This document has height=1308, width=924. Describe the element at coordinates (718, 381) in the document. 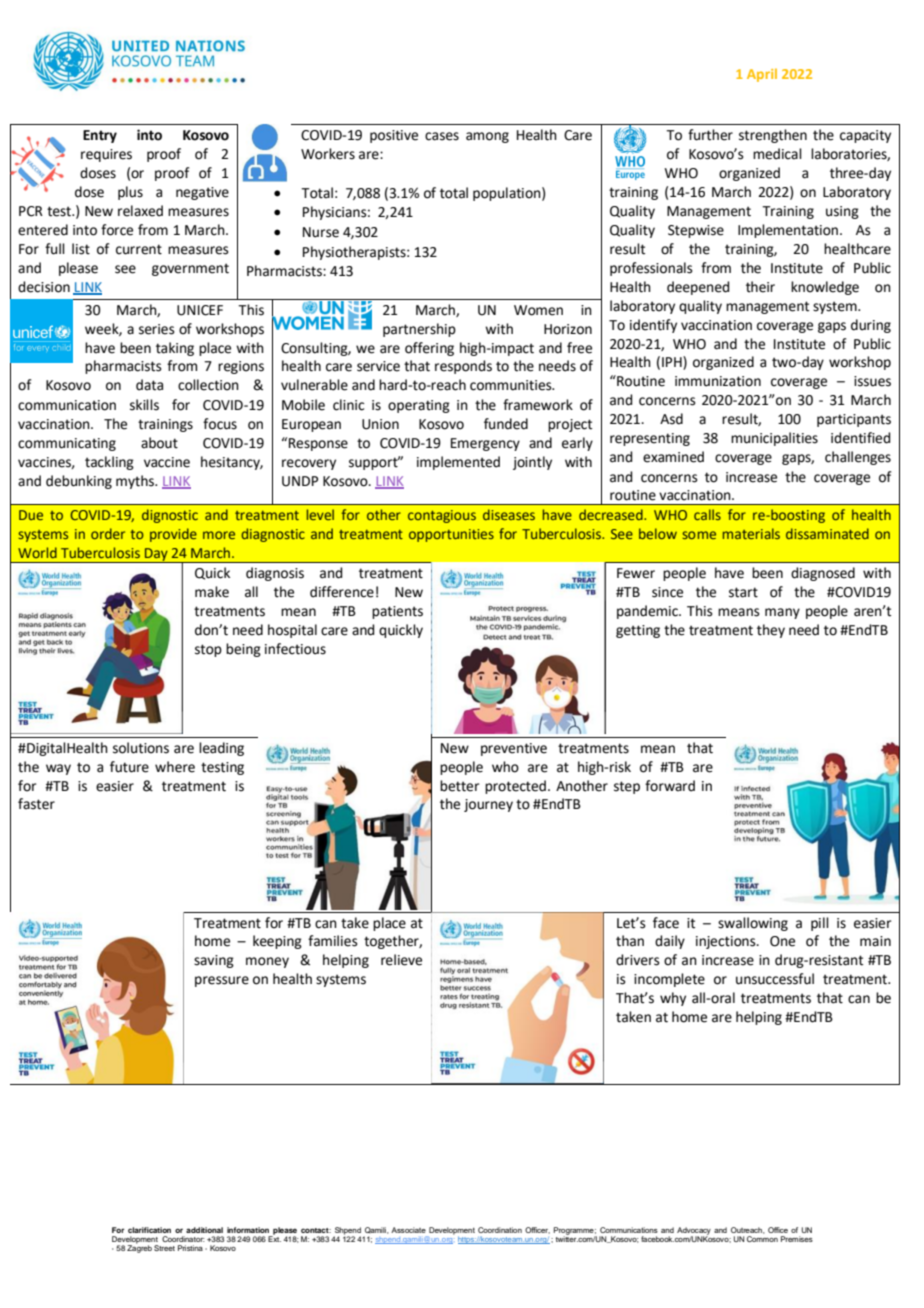

I see `immunization` at that location.
